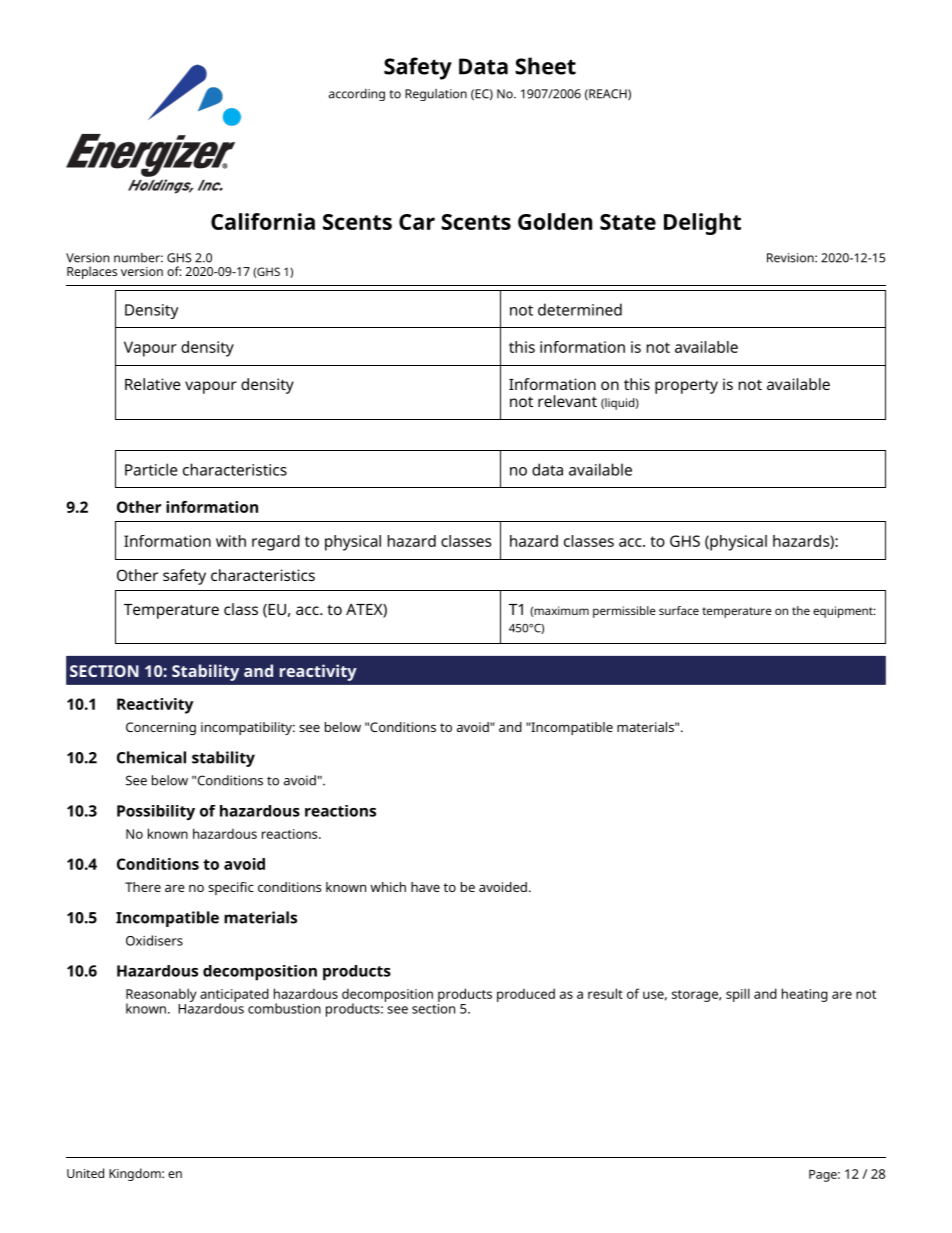 Image resolution: width=952 pixels, height=1233 pixels. Describe the element at coordinates (526, 995) in the document. I see `produced` at that location.
